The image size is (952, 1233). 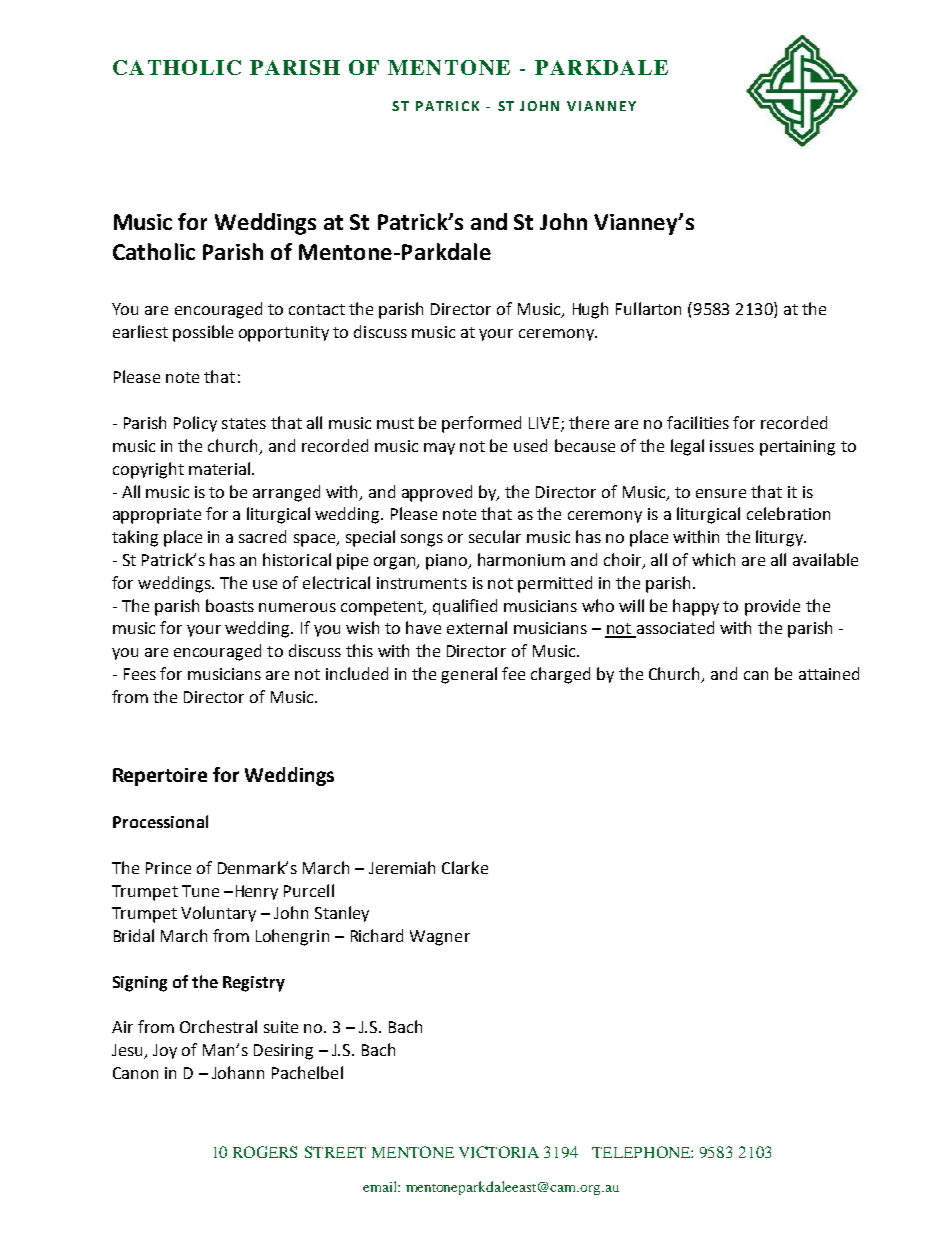 What do you see at coordinates (495, 536) in the screenshot?
I see `secular` at bounding box center [495, 536].
